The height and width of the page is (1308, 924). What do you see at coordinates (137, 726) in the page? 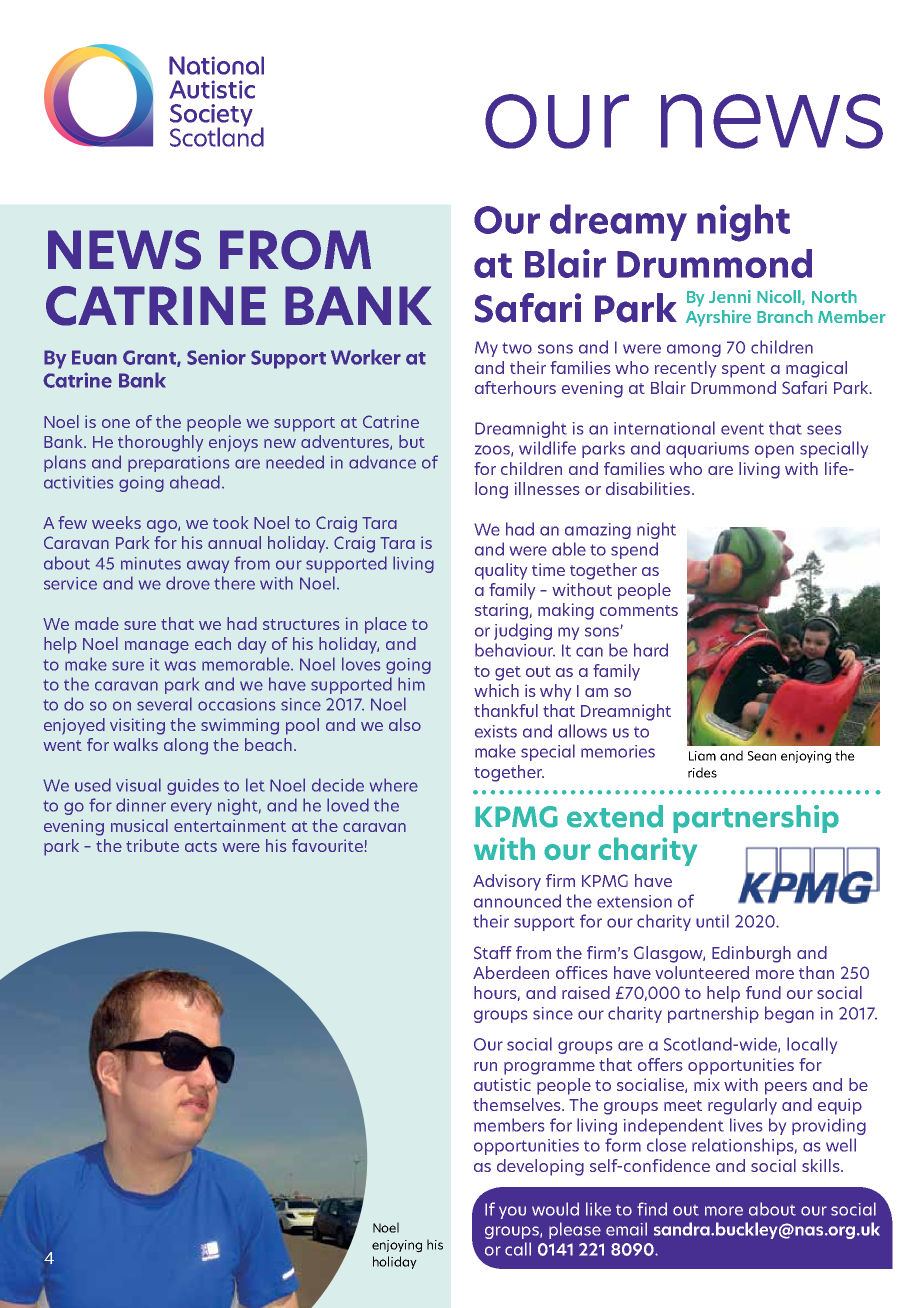
I see `visiting` at bounding box center [137, 726].
